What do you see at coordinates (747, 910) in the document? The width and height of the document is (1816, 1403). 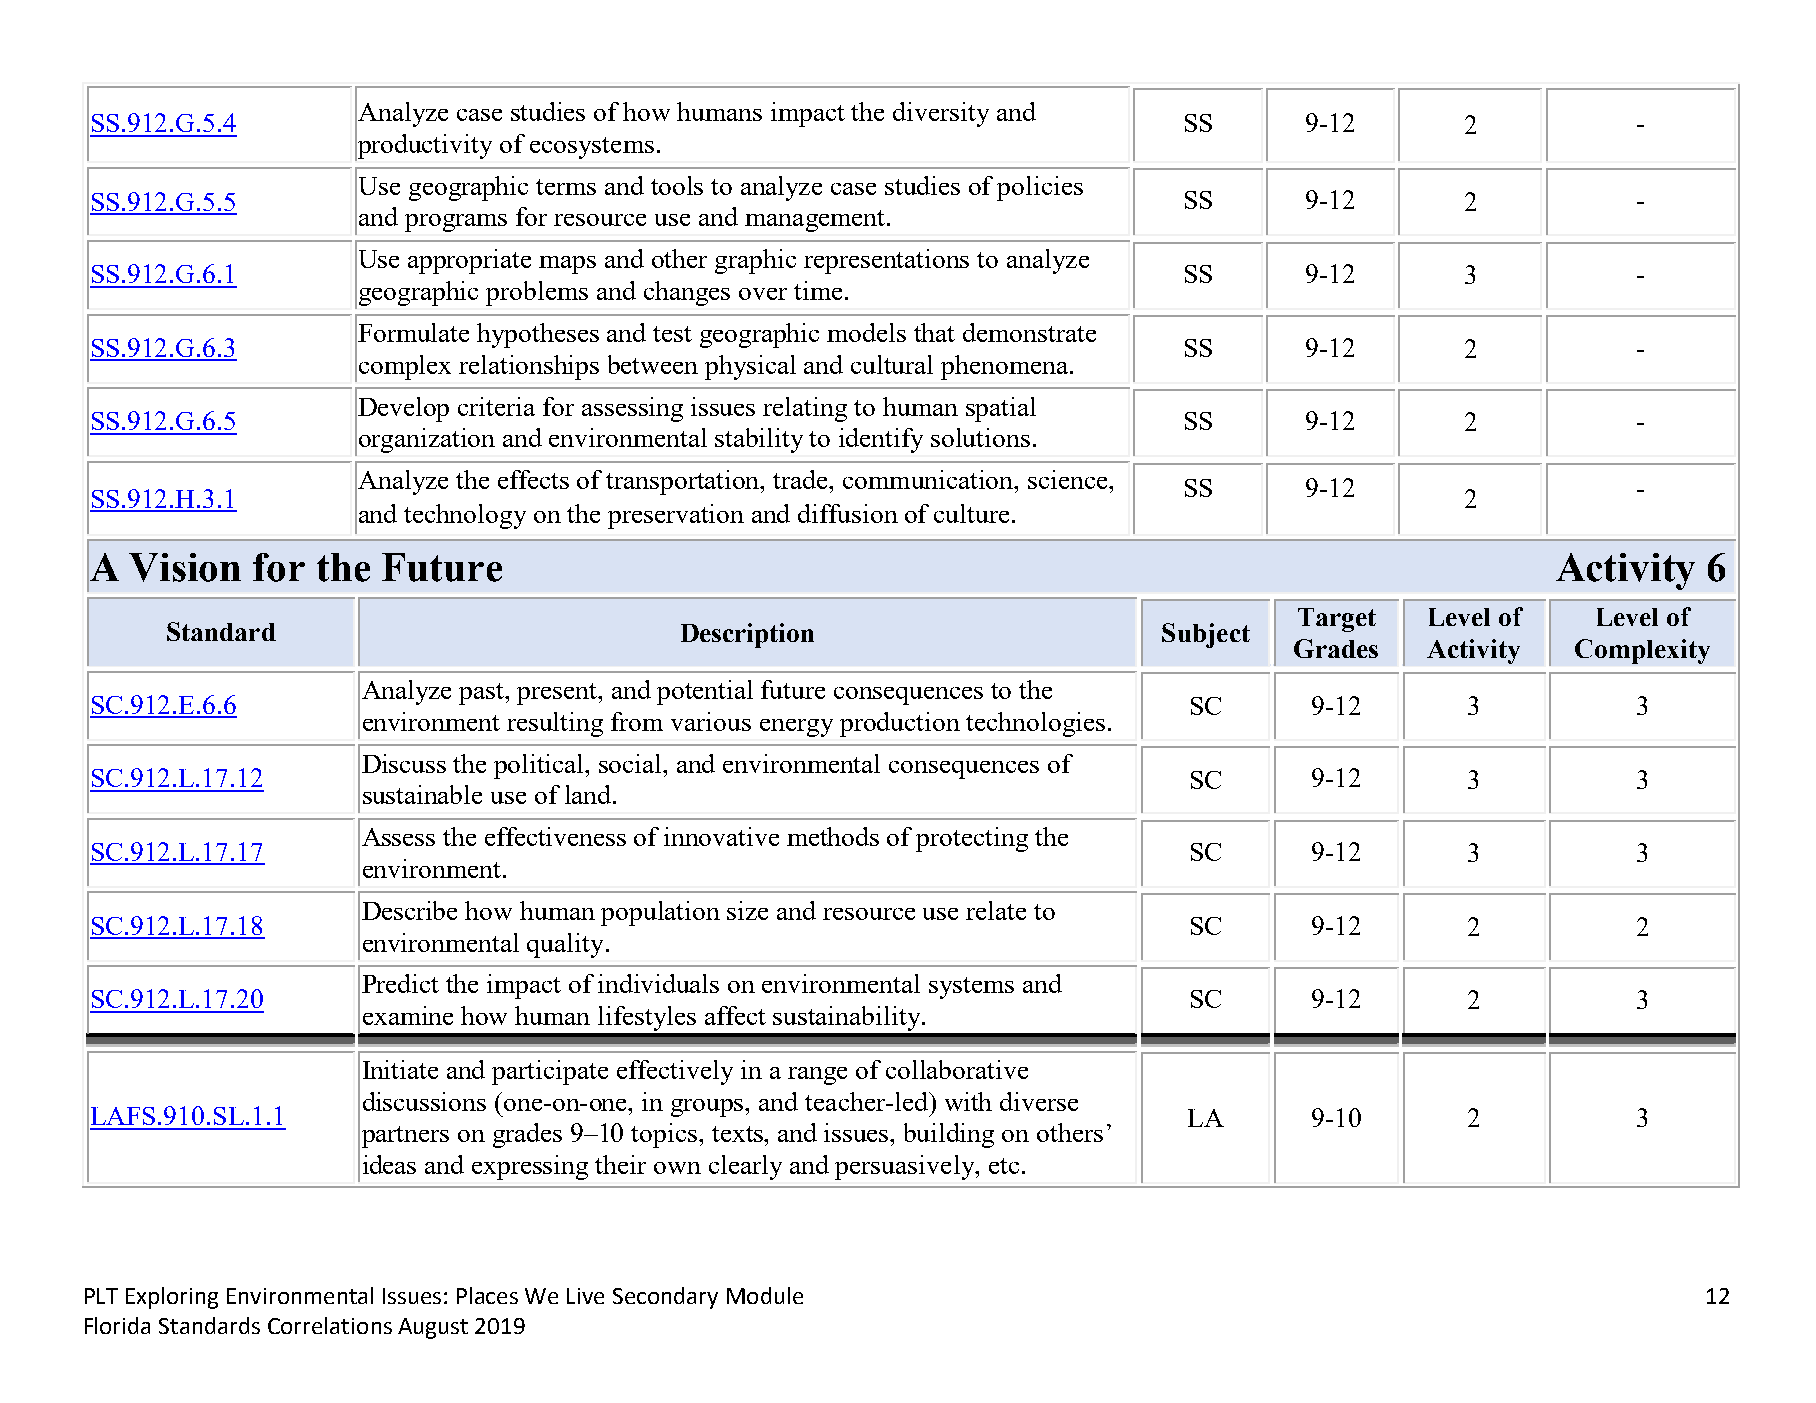 I see `size` at bounding box center [747, 910].
